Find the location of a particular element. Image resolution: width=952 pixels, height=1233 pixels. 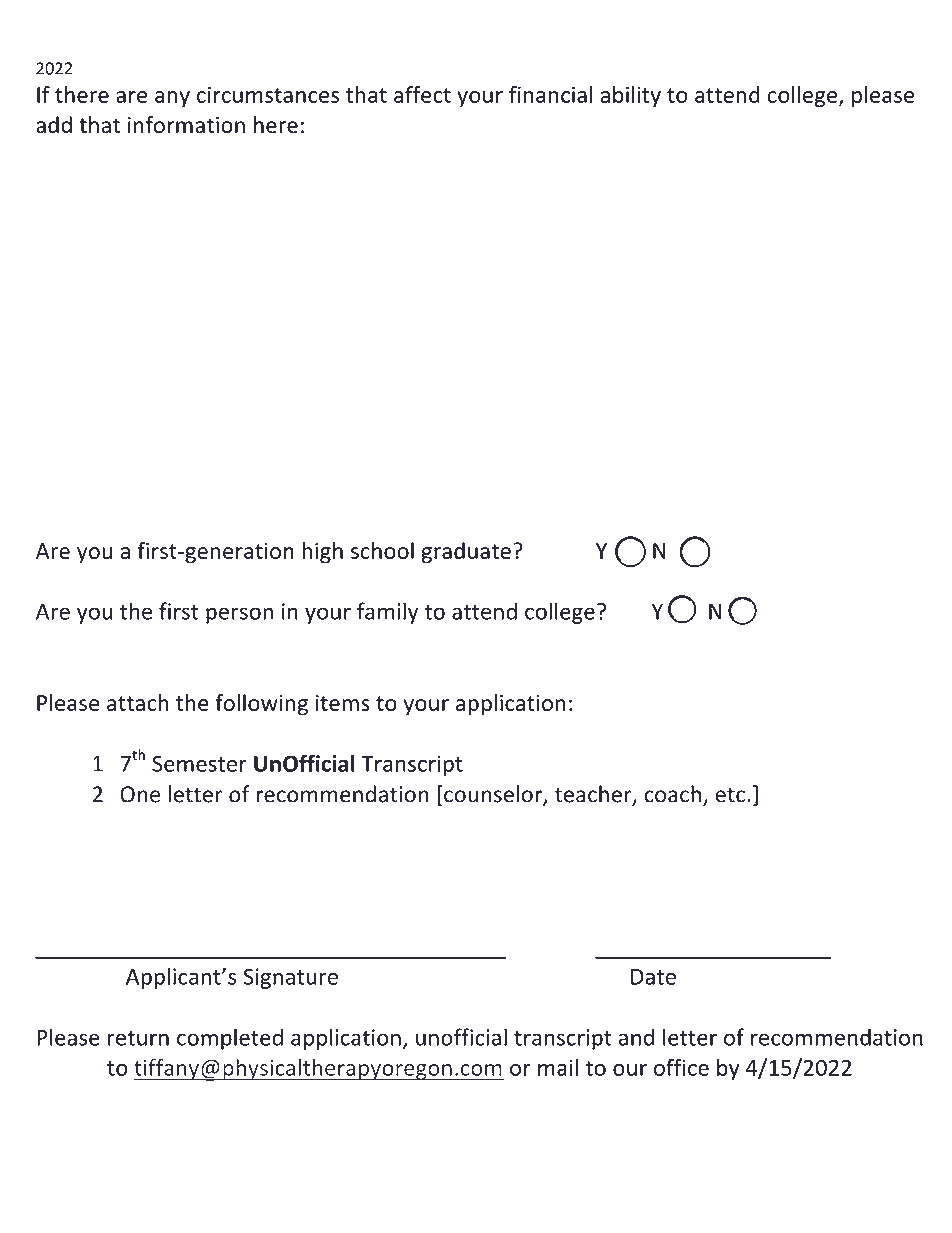

and is located at coordinates (636, 1037).
